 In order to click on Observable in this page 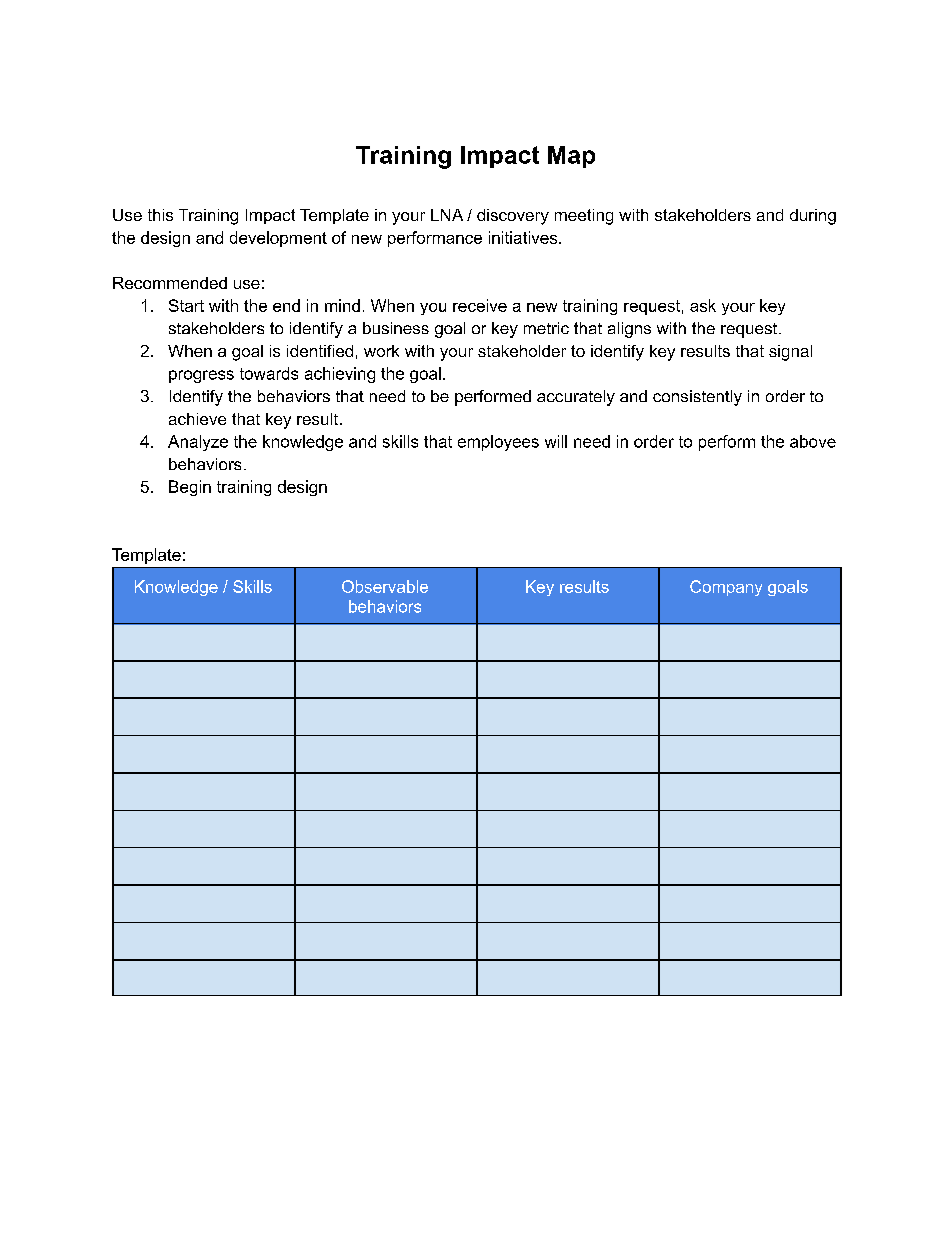, I will do `click(385, 586)`.
